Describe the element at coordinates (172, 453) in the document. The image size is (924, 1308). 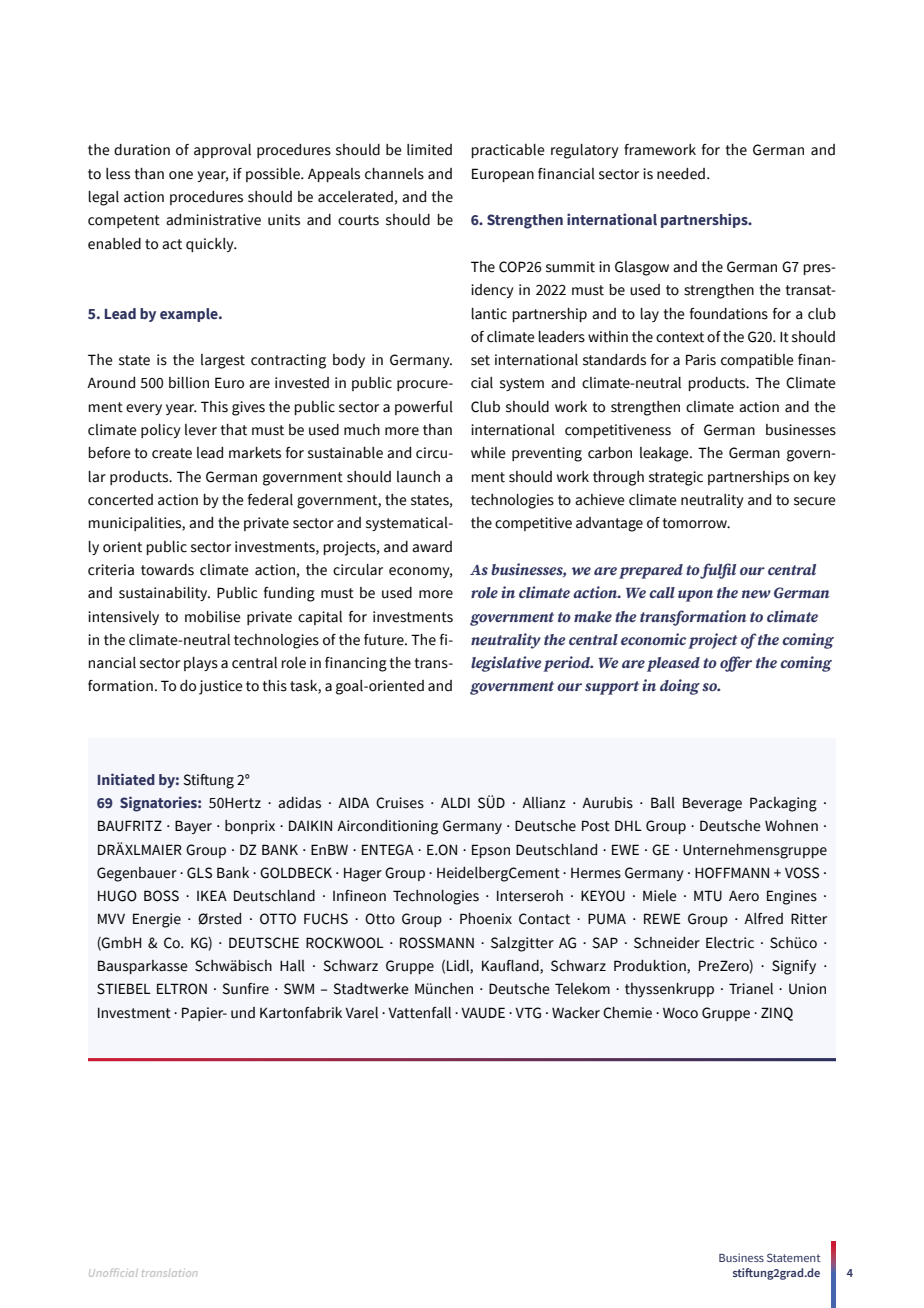
I see `create` at that location.
